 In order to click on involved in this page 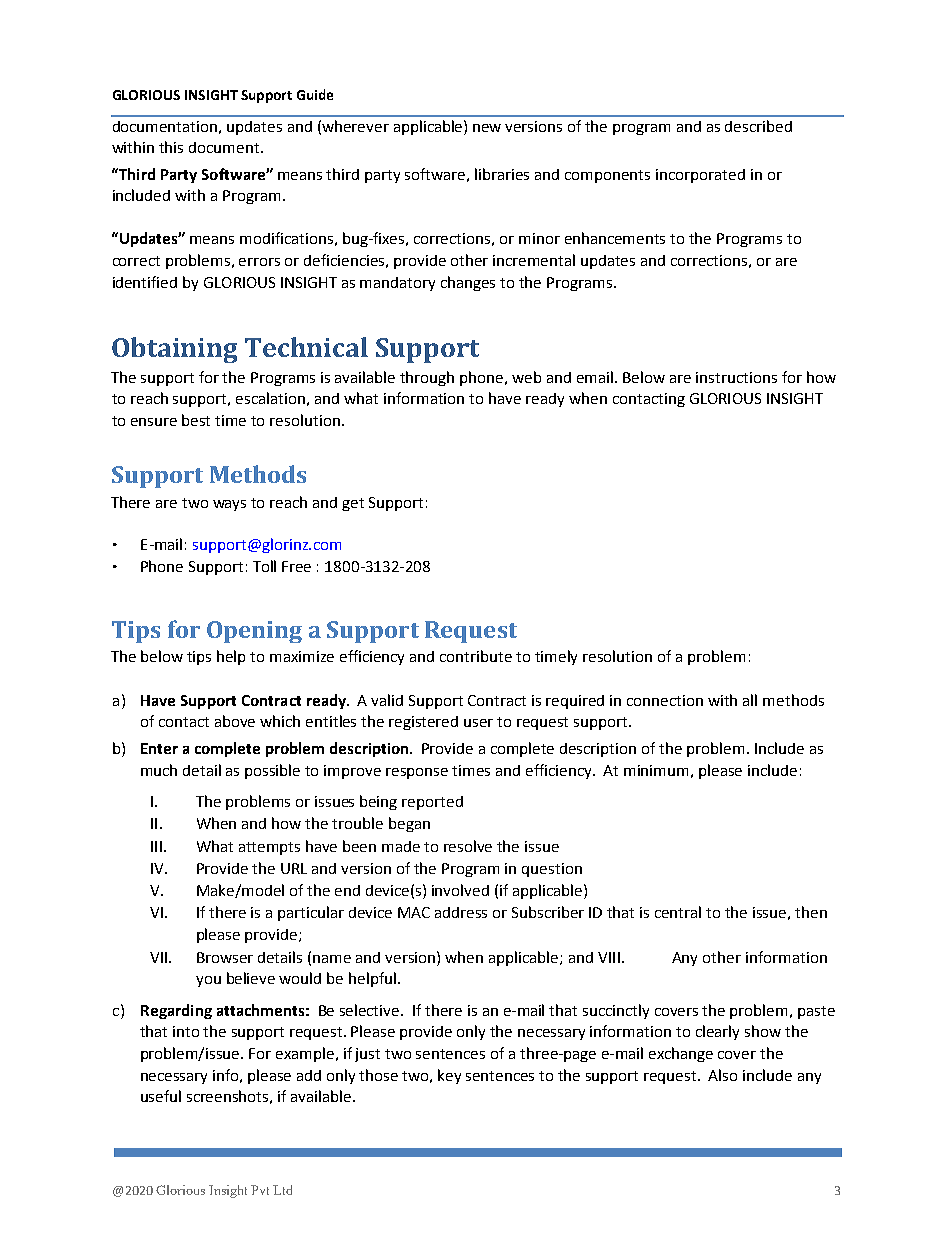, I will do `click(460, 890)`.
